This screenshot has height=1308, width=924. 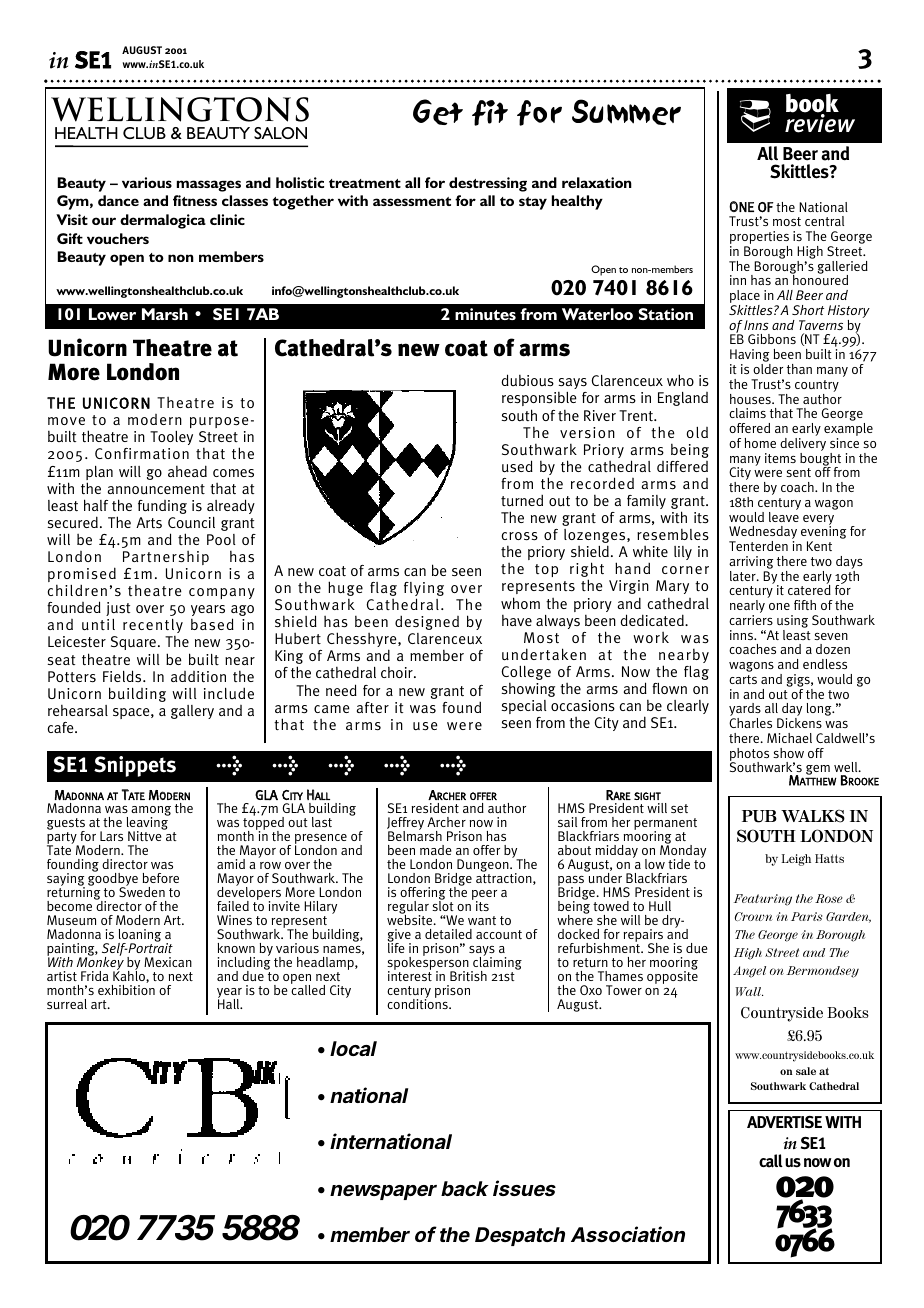 What do you see at coordinates (796, 860) in the screenshot?
I see `Leigh` at bounding box center [796, 860].
